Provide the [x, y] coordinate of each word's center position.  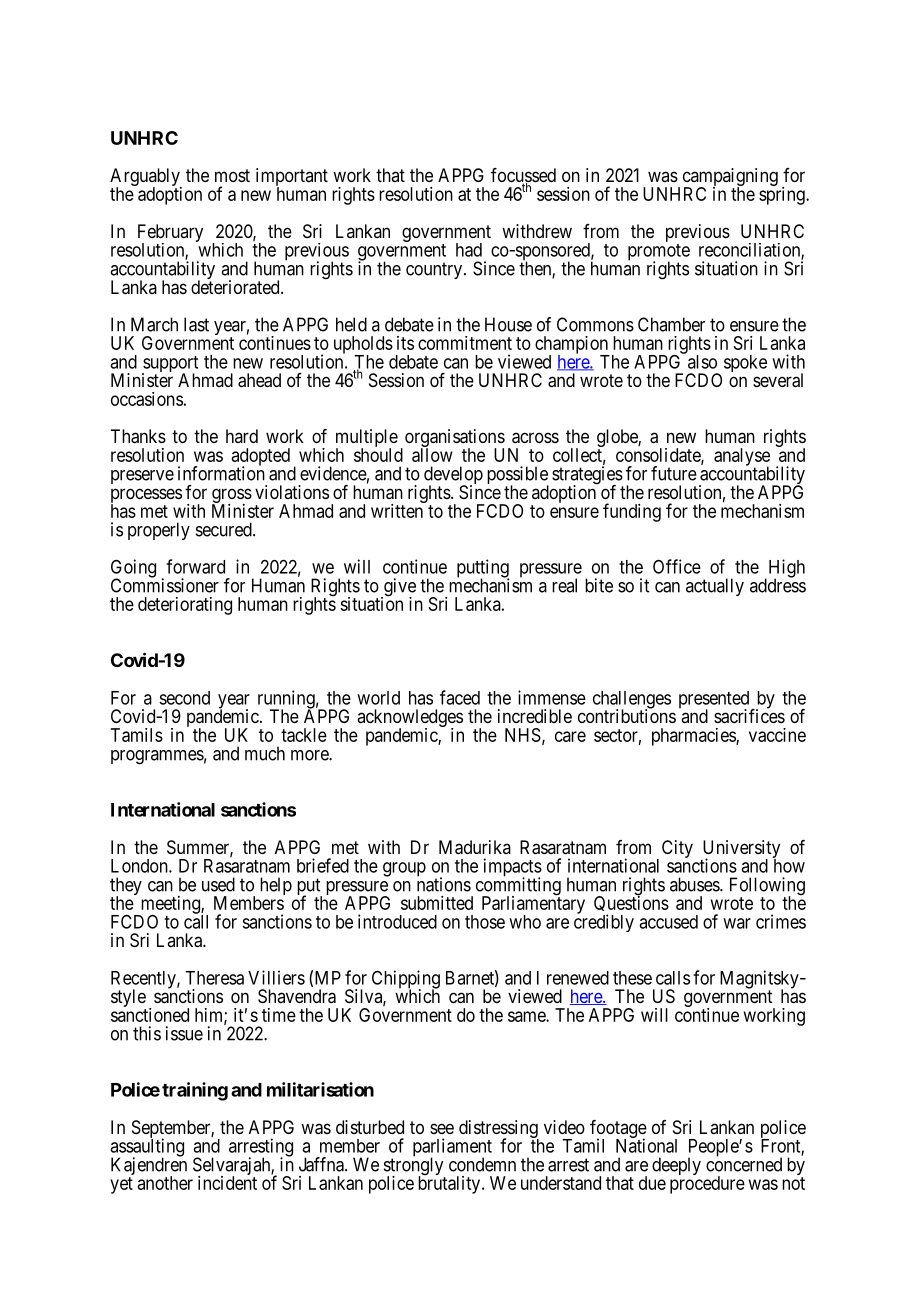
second [184, 698]
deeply [676, 1166]
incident [227, 1183]
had [469, 250]
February [170, 234]
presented [715, 701]
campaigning [730, 178]
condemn [482, 1164]
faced [460, 697]
